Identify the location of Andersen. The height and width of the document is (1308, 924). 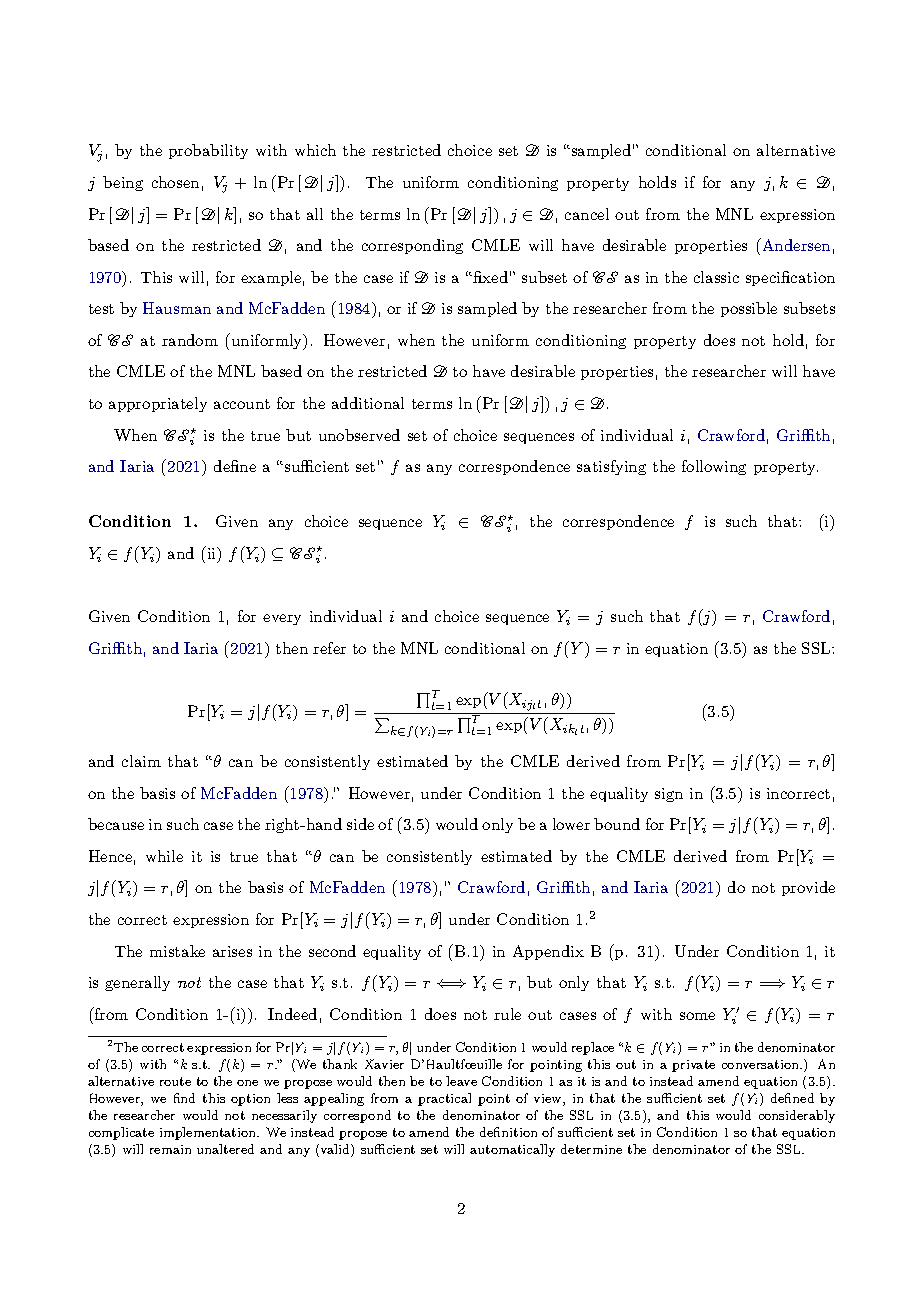
(795, 244).
